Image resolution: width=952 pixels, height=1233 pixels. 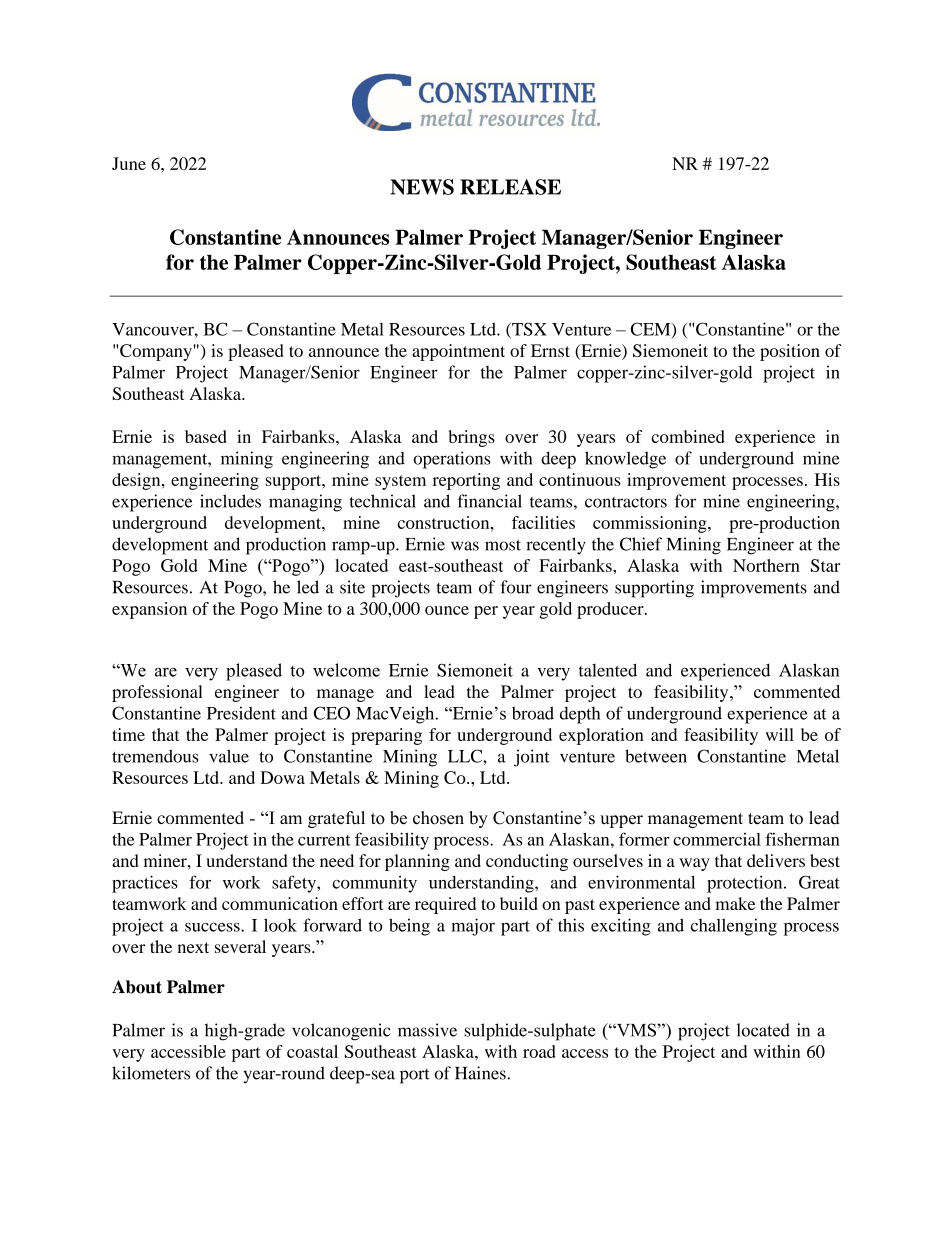 What do you see at coordinates (510, 187) in the page?
I see `RELEASE` at bounding box center [510, 187].
